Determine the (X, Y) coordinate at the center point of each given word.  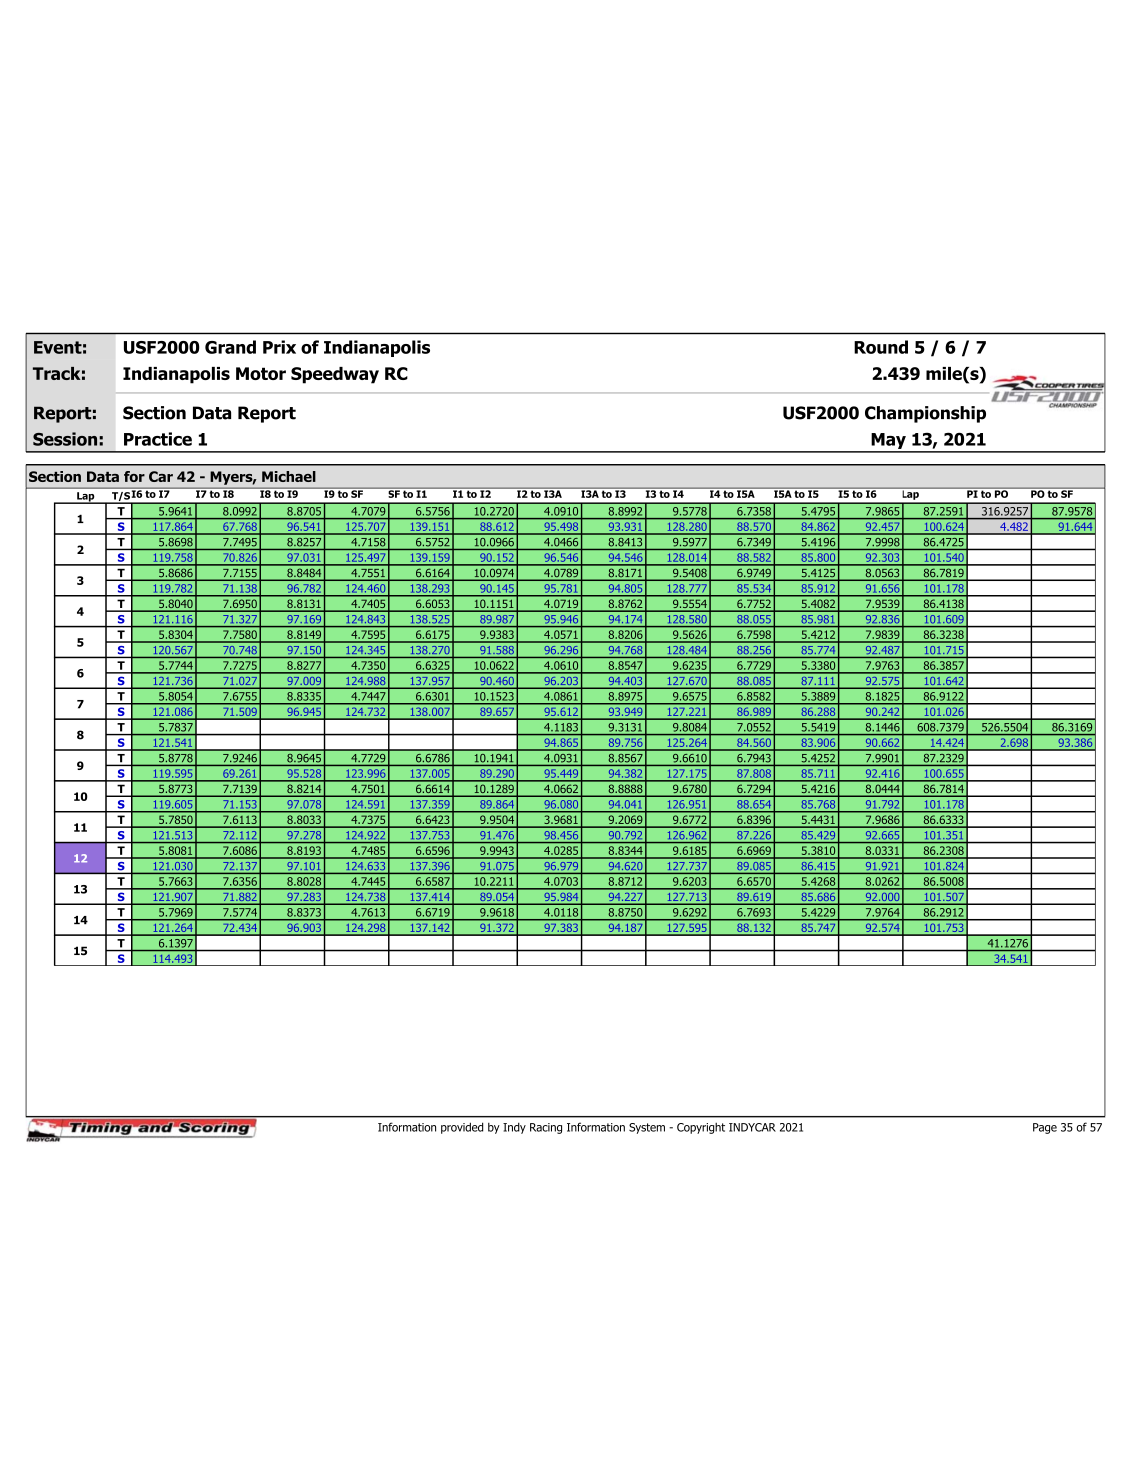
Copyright (701, 1128)
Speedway (335, 375)
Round (881, 347)
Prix (279, 347)
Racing (546, 1128)
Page (1045, 1128)
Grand (230, 347)
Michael (289, 476)
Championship (925, 414)
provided (462, 1128)
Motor (261, 373)
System (647, 1128)
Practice (158, 439)
